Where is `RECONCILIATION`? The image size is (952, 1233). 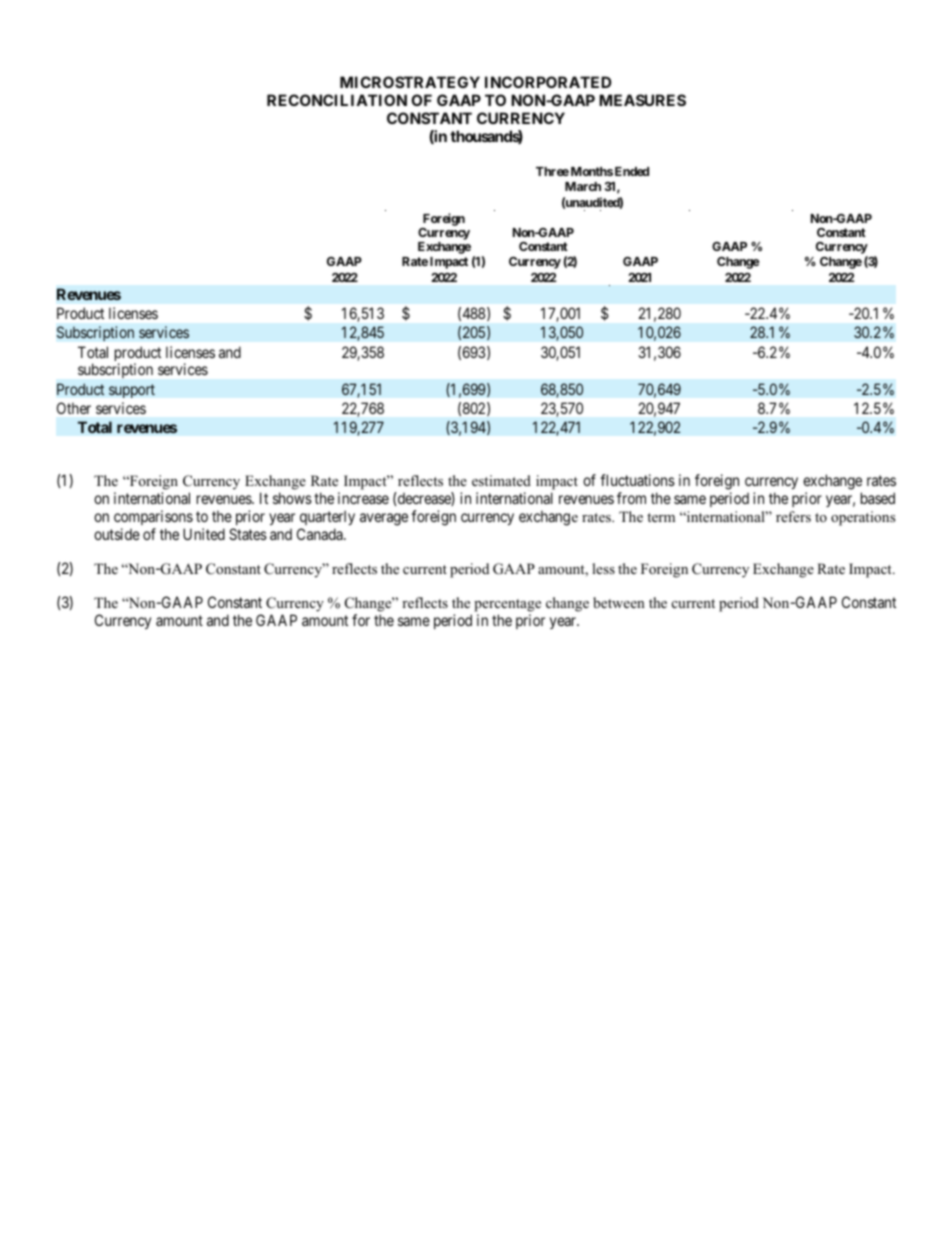 RECONCILIATION is located at coordinates (337, 100).
